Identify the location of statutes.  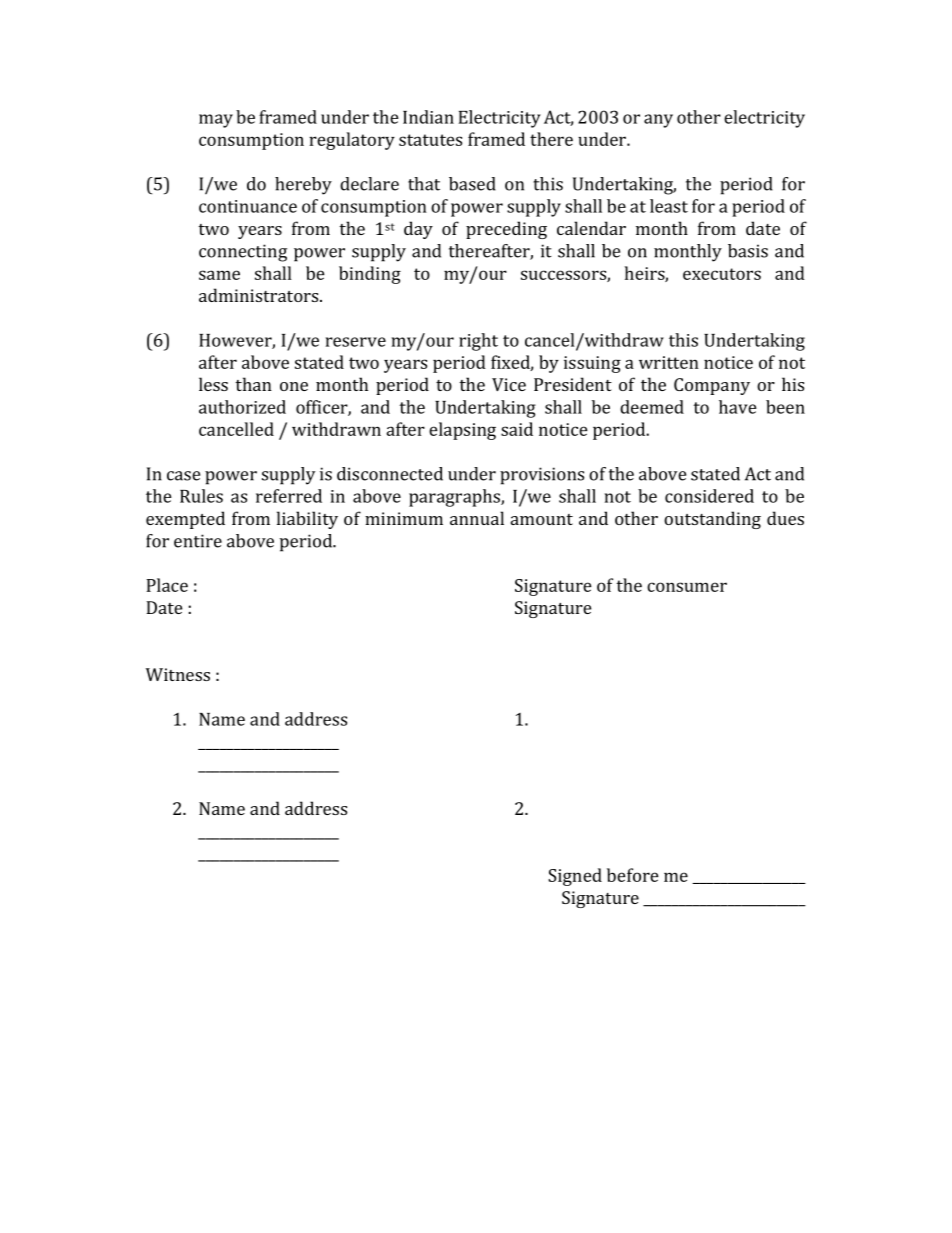
(430, 140).
